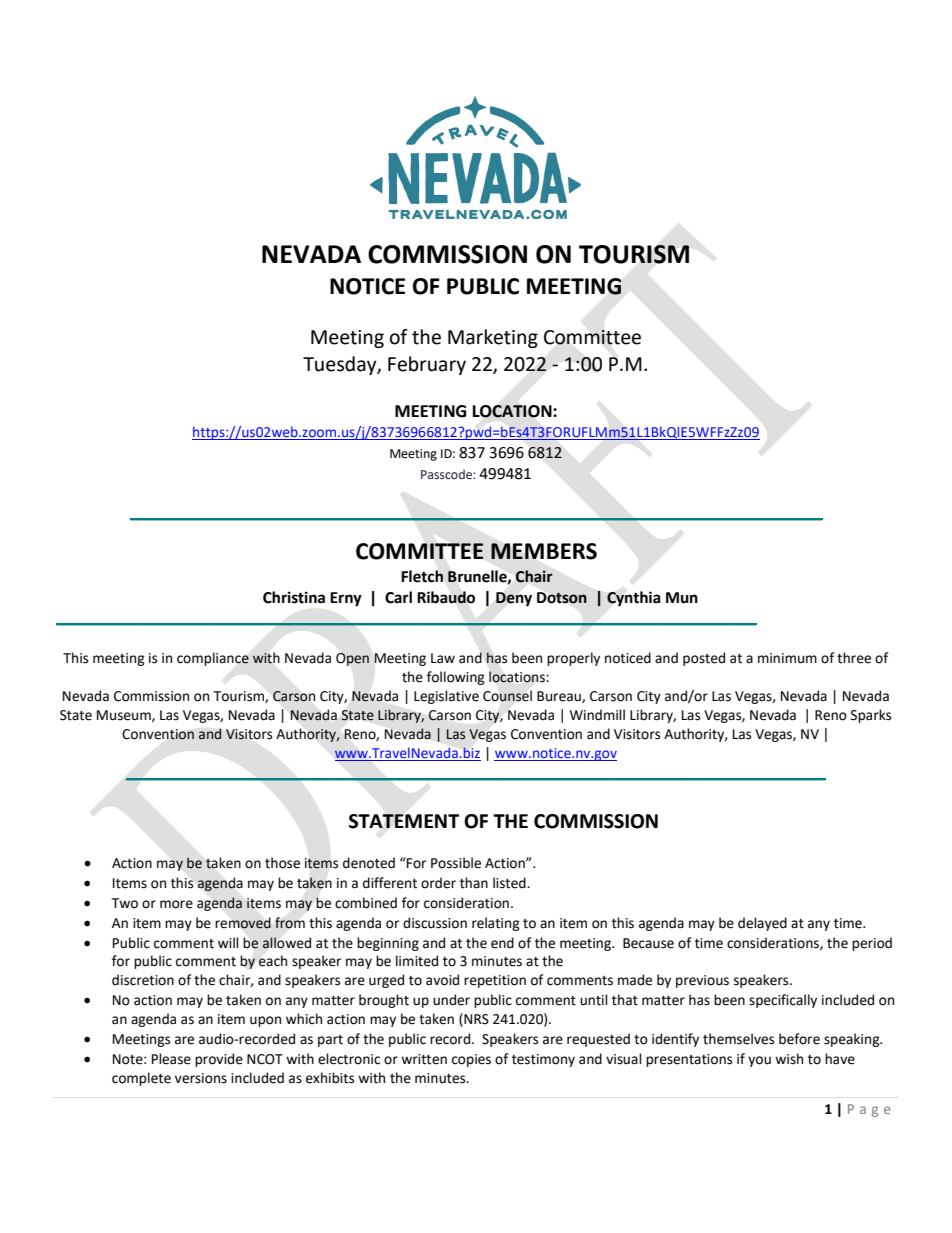  I want to click on wish, so click(789, 1059).
